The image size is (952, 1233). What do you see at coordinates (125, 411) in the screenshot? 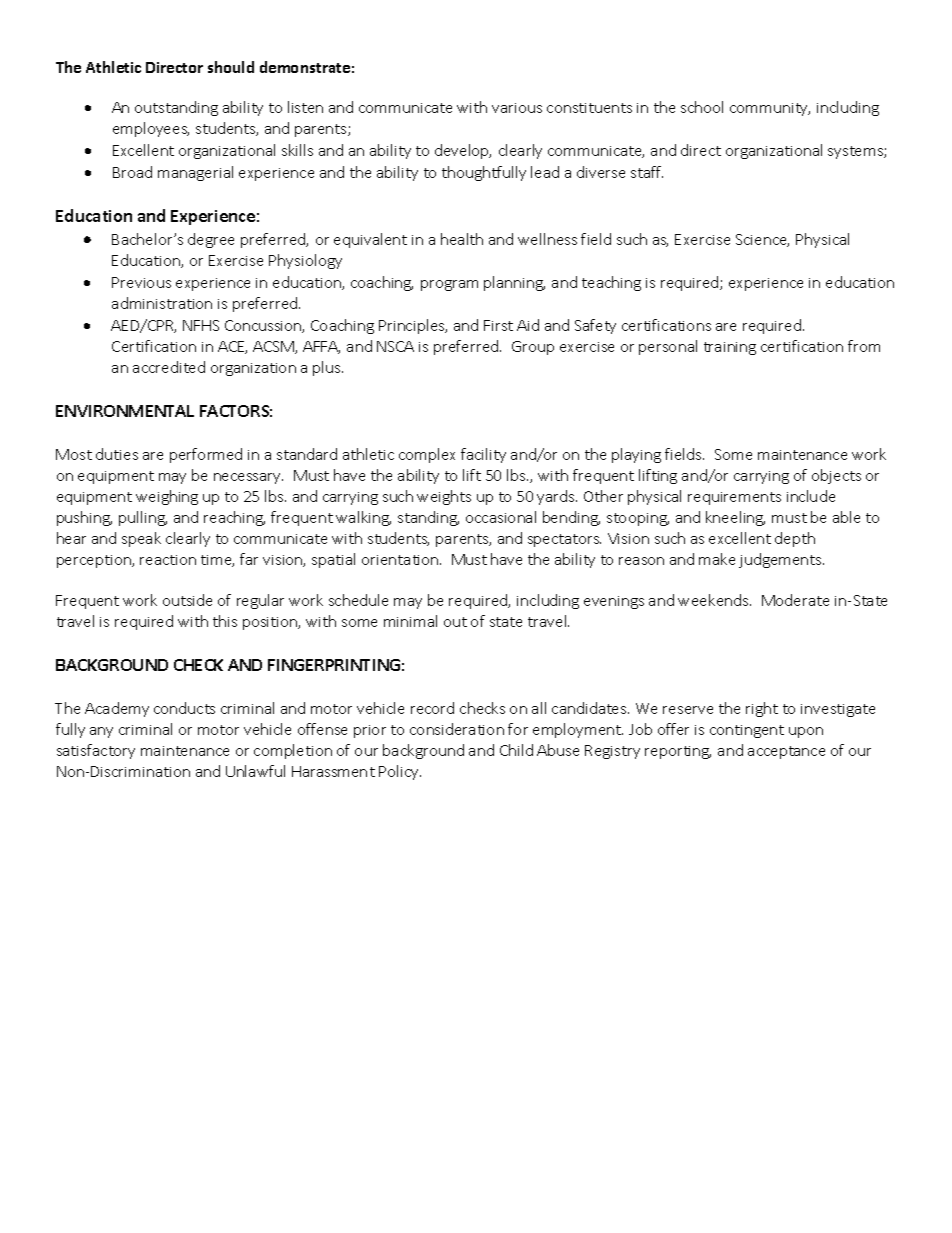
I see `ENVIRONMENTAL` at bounding box center [125, 411].
